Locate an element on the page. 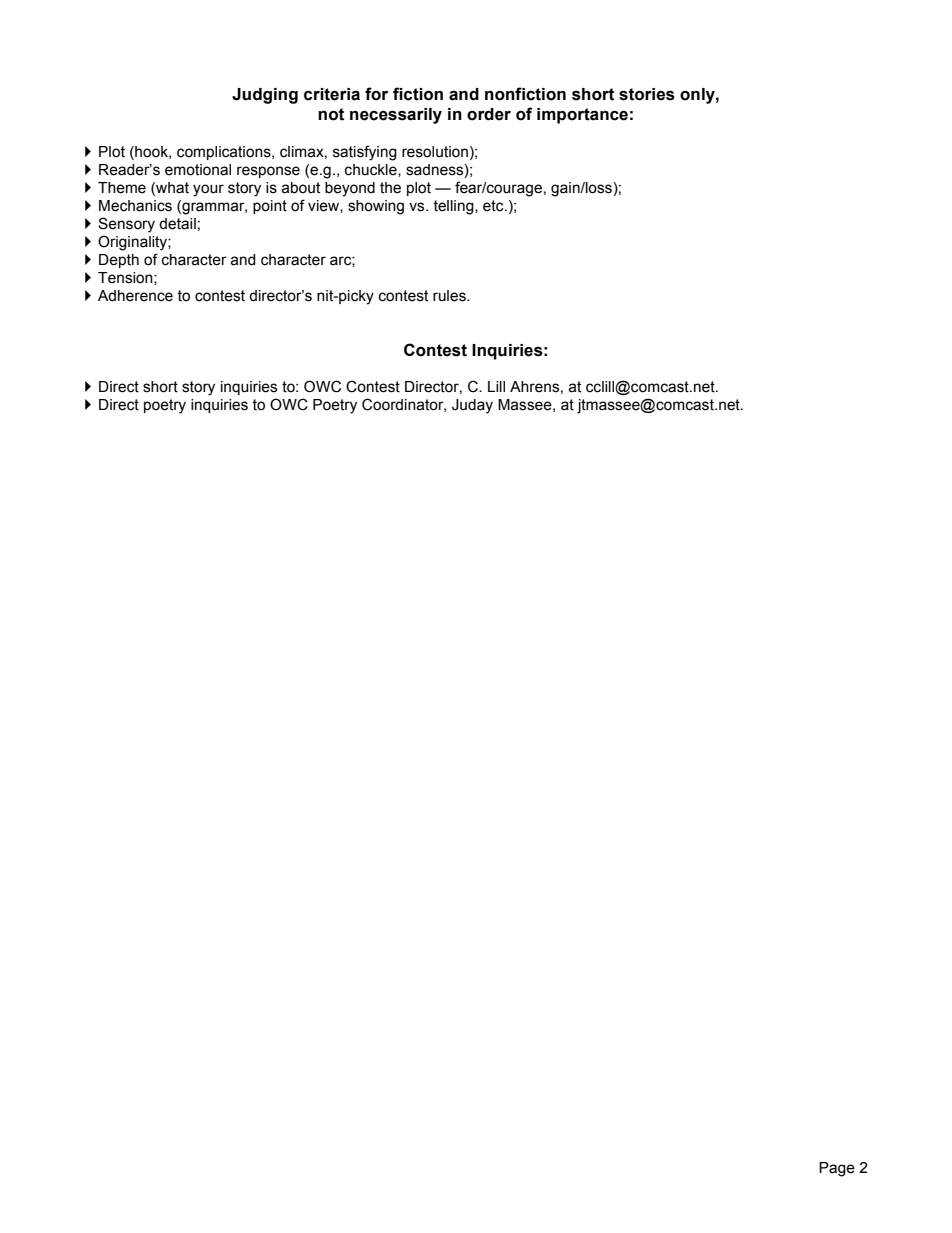 Image resolution: width=952 pixels, height=1233 pixels. Page is located at coordinates (837, 1169).
